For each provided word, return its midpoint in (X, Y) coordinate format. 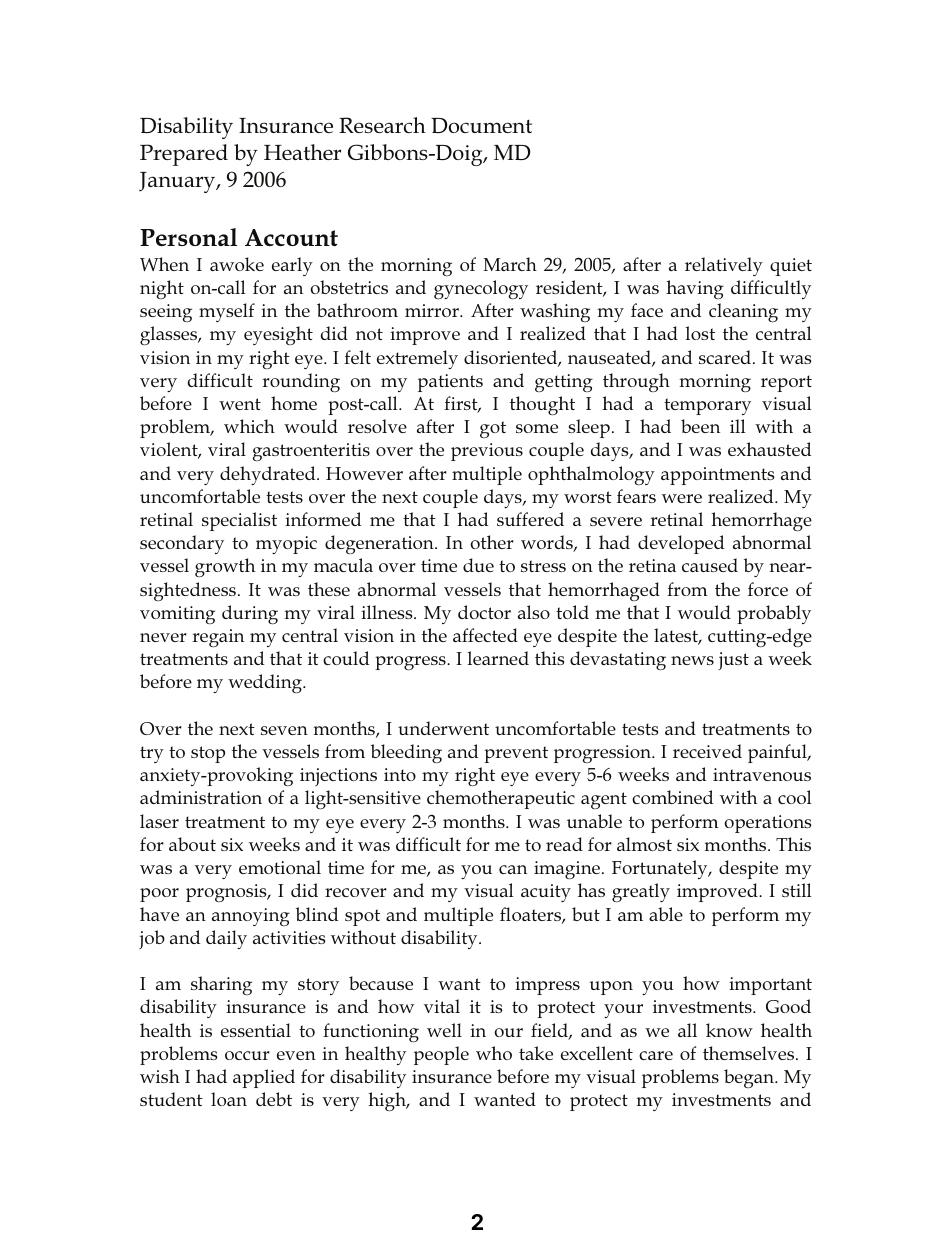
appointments (717, 476)
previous (487, 452)
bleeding (406, 753)
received (707, 751)
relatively (724, 266)
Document (481, 125)
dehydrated (269, 475)
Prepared (184, 155)
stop (208, 754)
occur (247, 1055)
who (494, 1053)
